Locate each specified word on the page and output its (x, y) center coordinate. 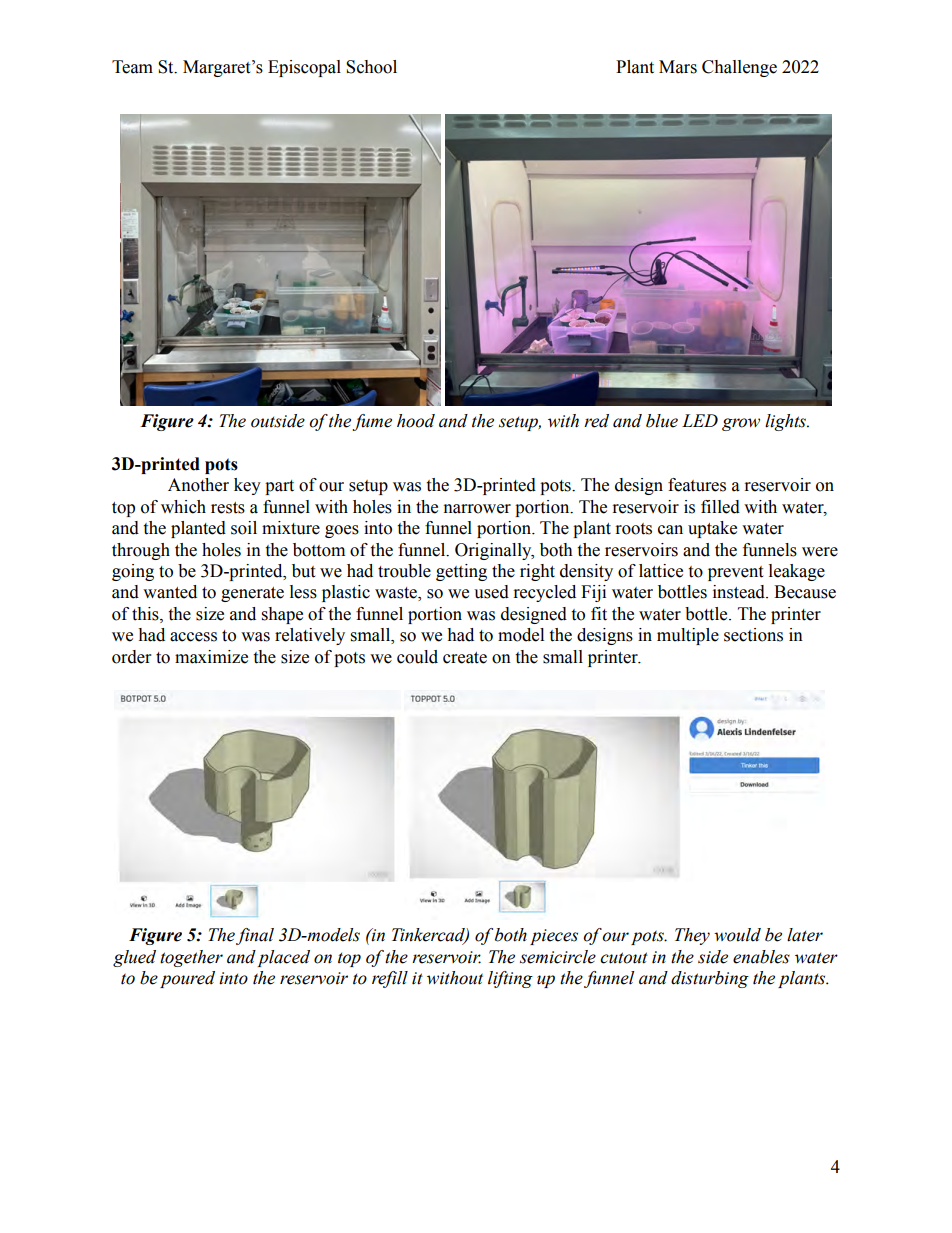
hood (416, 421)
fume (372, 422)
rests (228, 508)
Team (132, 67)
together (191, 958)
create (465, 658)
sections (753, 635)
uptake (712, 529)
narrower (477, 509)
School (371, 67)
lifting (510, 979)
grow (741, 424)
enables (761, 957)
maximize (211, 657)
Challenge (739, 68)
